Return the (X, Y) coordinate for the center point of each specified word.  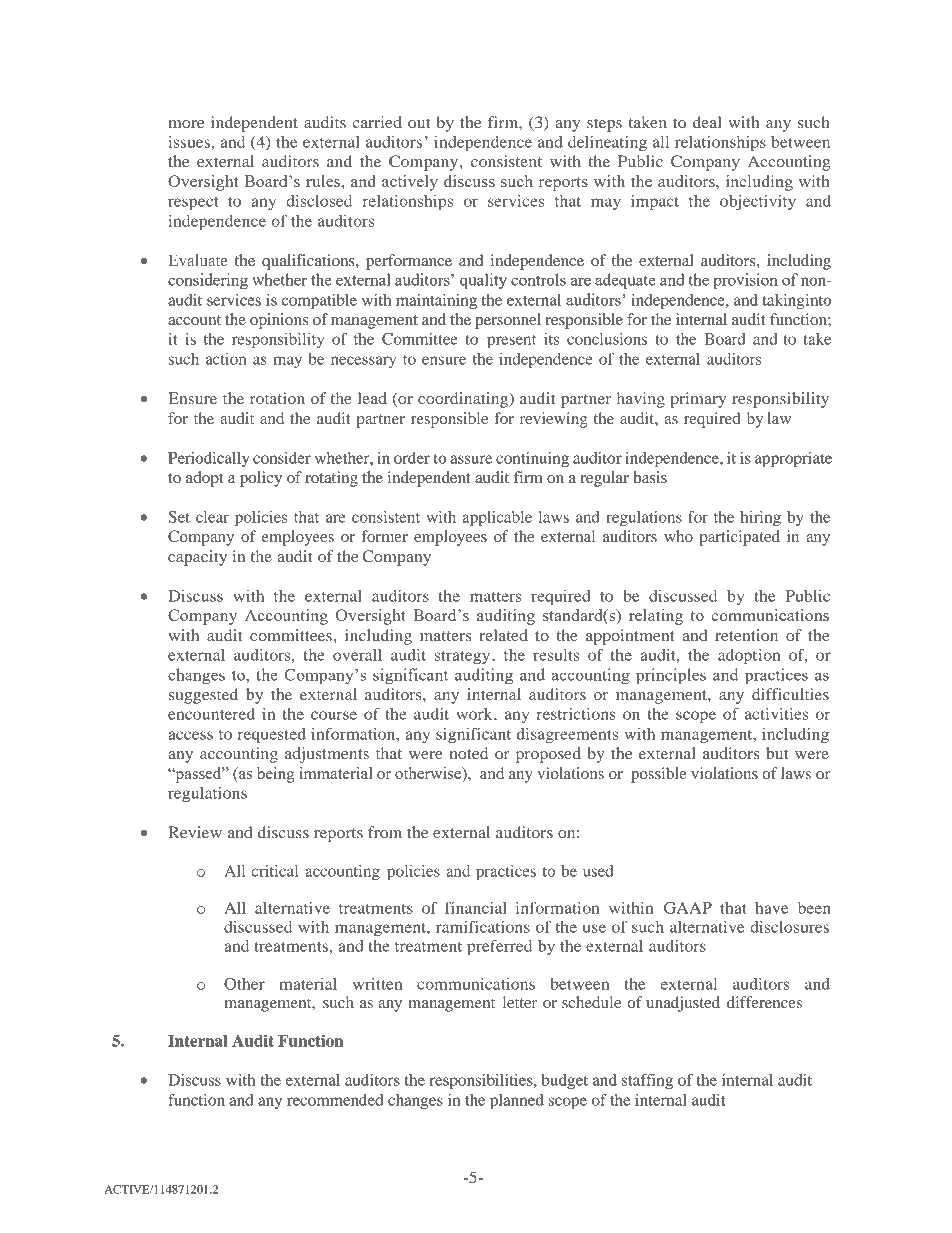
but (777, 753)
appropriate (793, 460)
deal (707, 122)
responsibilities (482, 1082)
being (276, 775)
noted (469, 753)
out (419, 123)
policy (261, 479)
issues (190, 142)
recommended (335, 1100)
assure (471, 459)
